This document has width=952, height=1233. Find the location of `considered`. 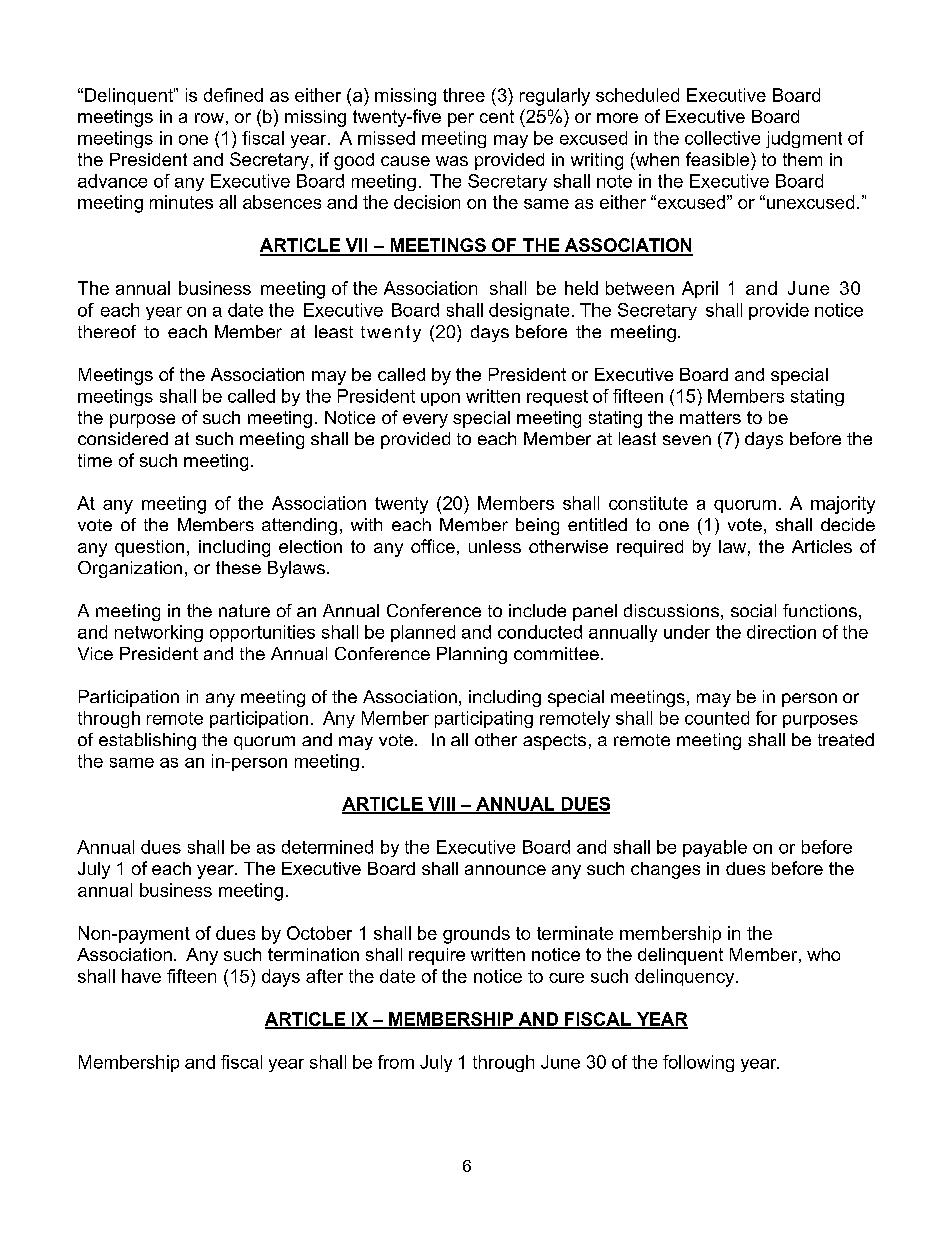

considered is located at coordinates (123, 438).
